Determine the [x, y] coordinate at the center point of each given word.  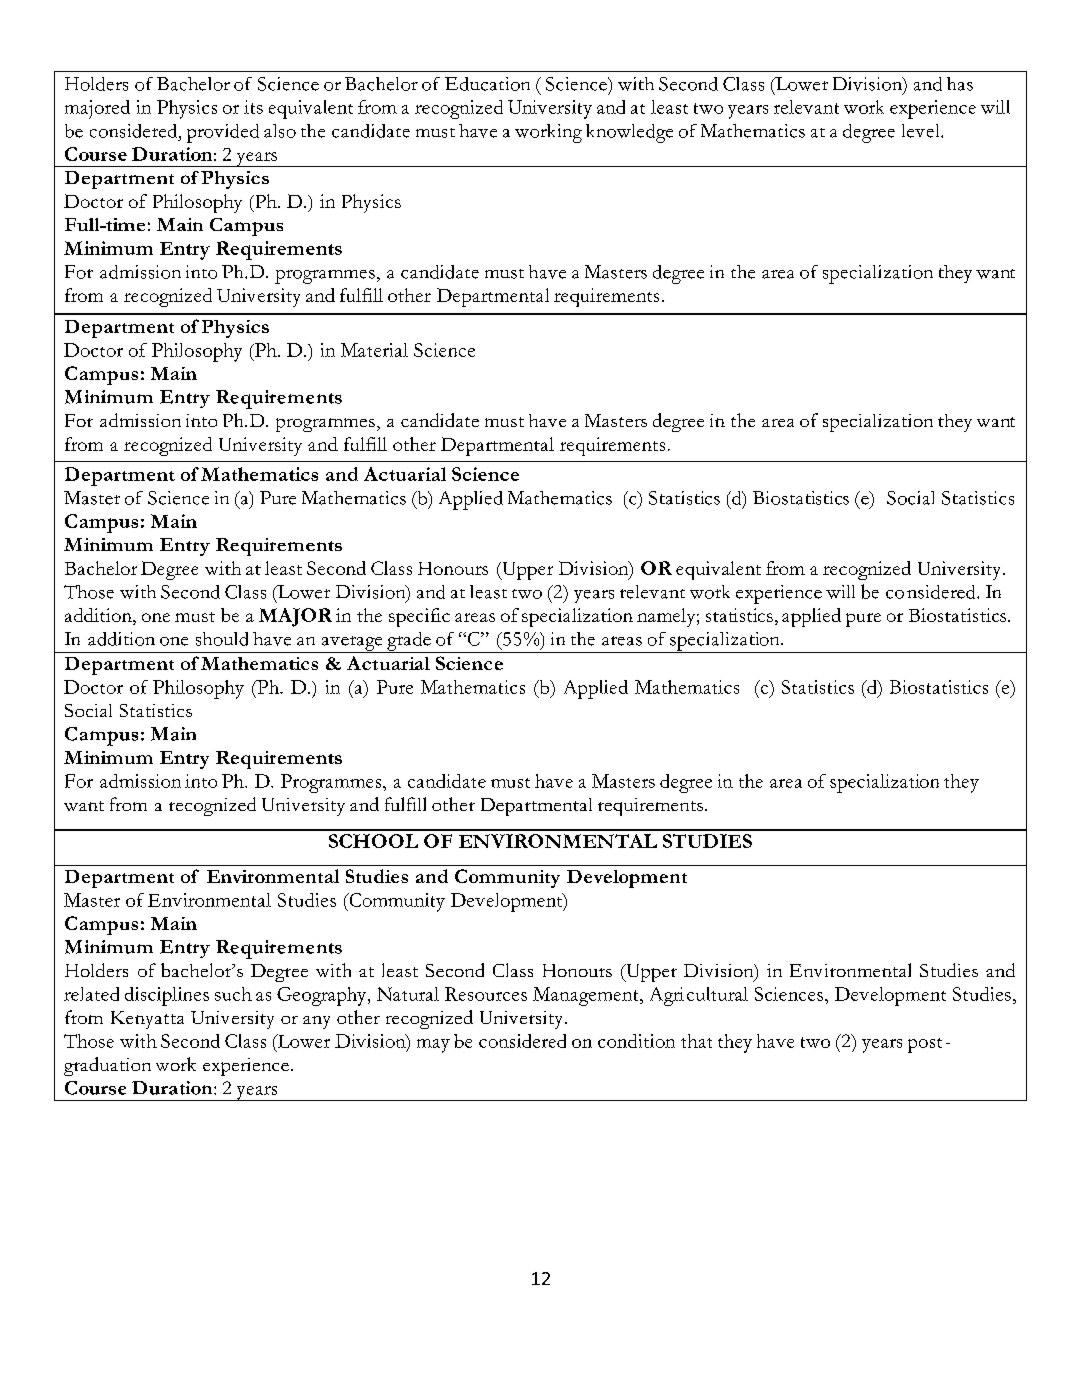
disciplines [167, 996]
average [352, 644]
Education [487, 84]
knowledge [629, 133]
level [922, 131]
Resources [486, 994]
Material [374, 350]
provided [223, 133]
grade [409, 642]
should [222, 639]
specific [419, 617]
